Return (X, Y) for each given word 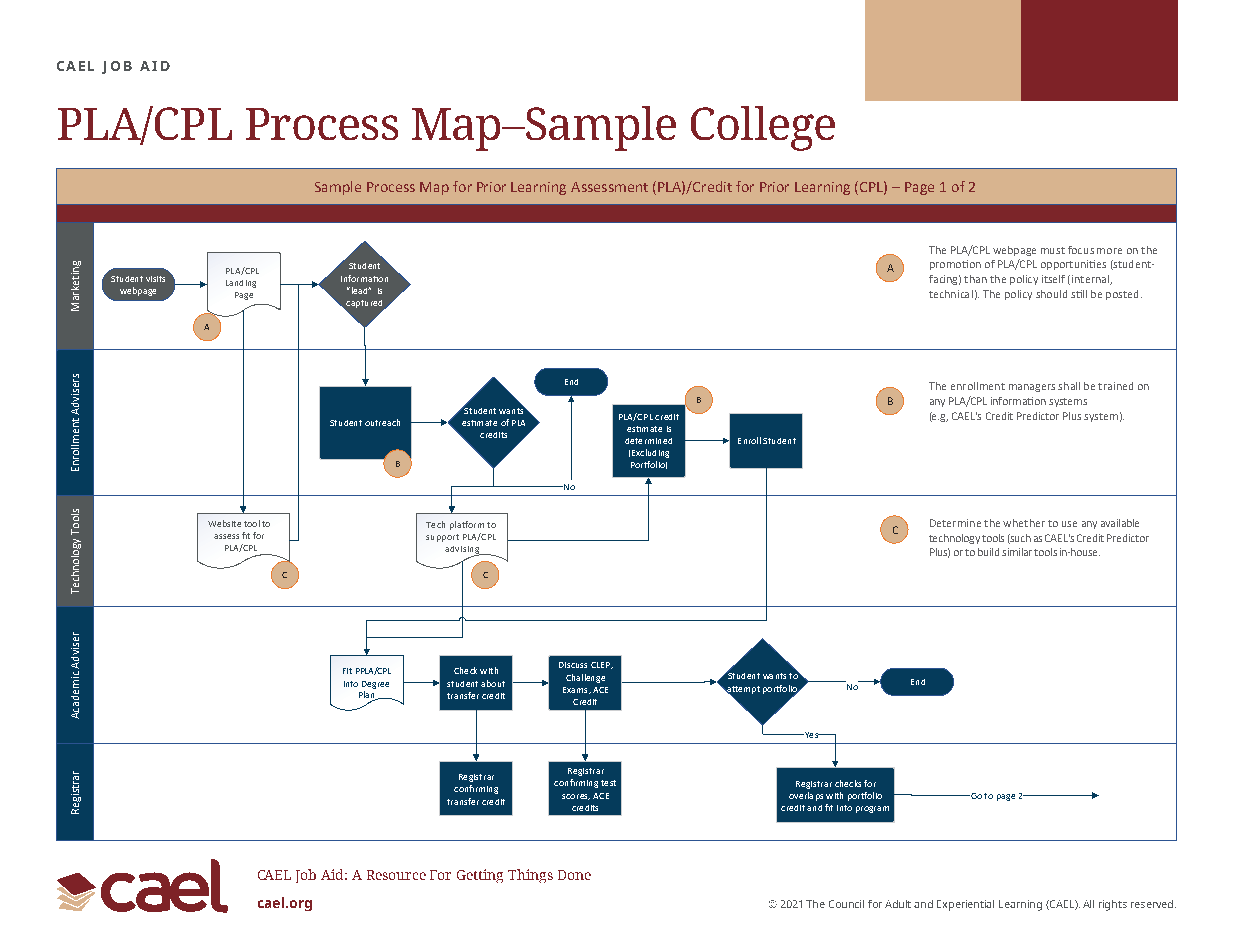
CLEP (601, 665)
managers (1032, 388)
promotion (955, 265)
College (763, 128)
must (1053, 250)
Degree (375, 685)
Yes (811, 735)
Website (224, 523)
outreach (382, 422)
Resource (396, 875)
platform (467, 525)
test (608, 783)
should (1051, 294)
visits (155, 279)
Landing (241, 284)
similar (1017, 552)
